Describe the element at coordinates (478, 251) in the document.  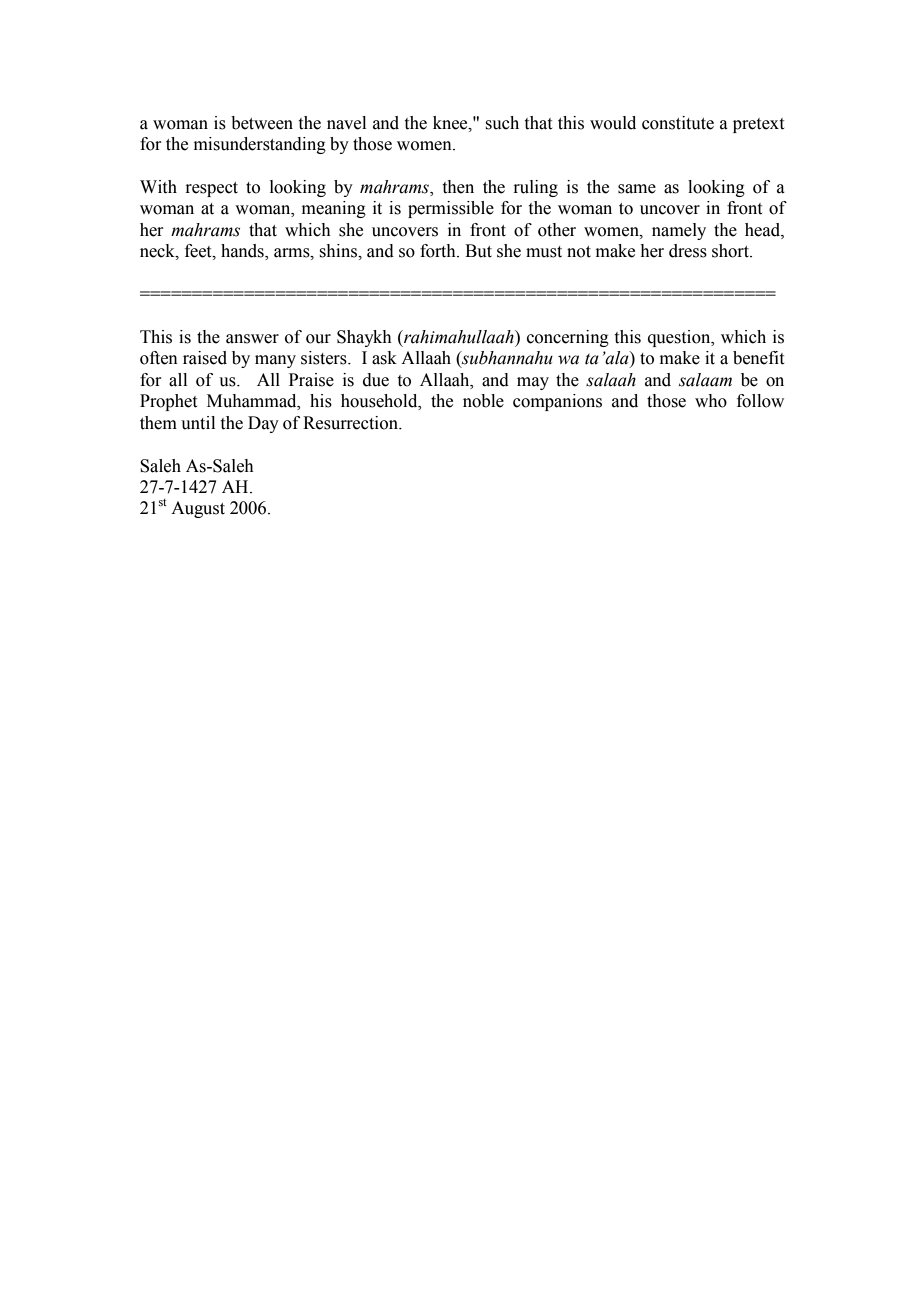
I see `But` at that location.
